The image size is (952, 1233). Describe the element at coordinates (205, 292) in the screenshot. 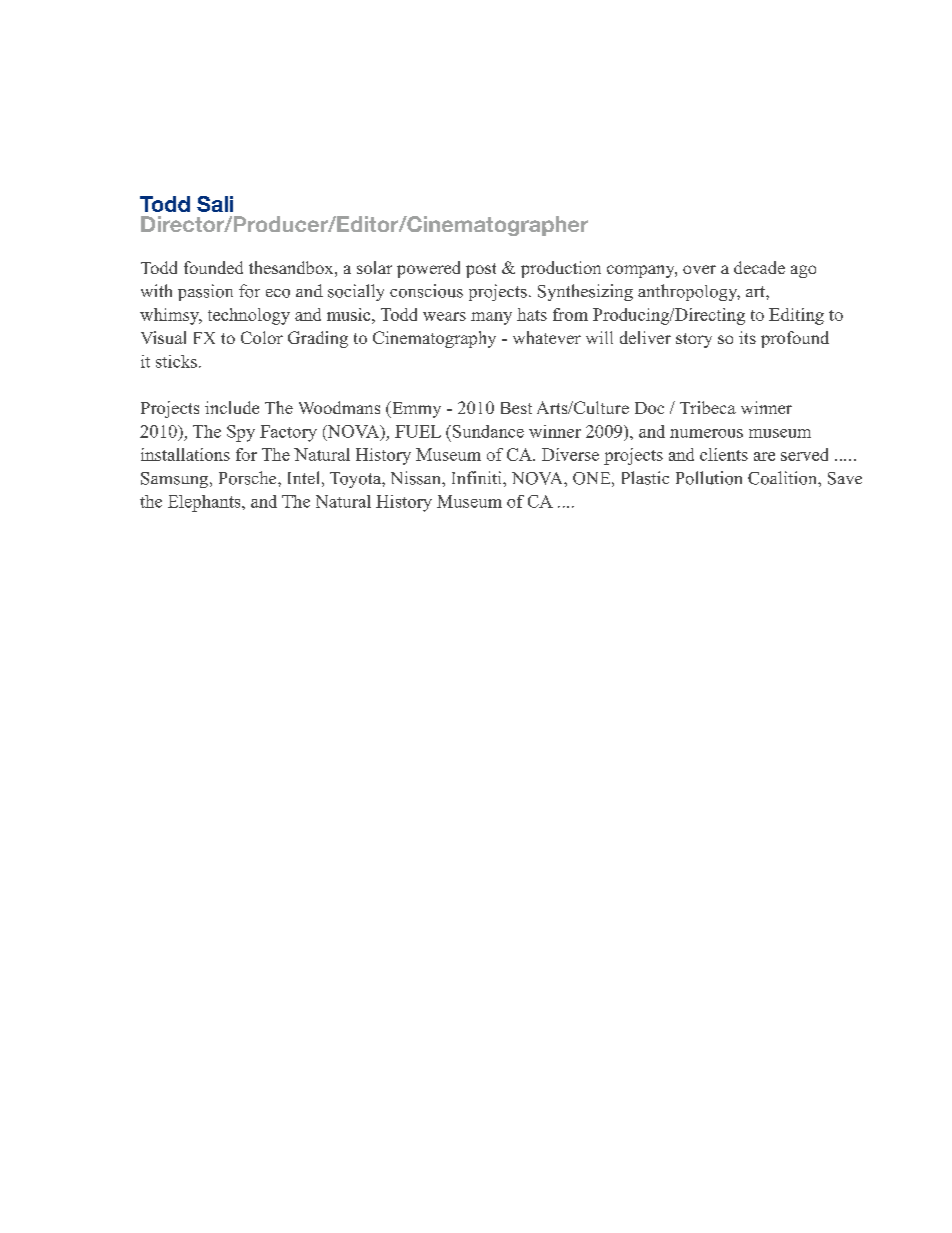

I see `passion` at that location.
